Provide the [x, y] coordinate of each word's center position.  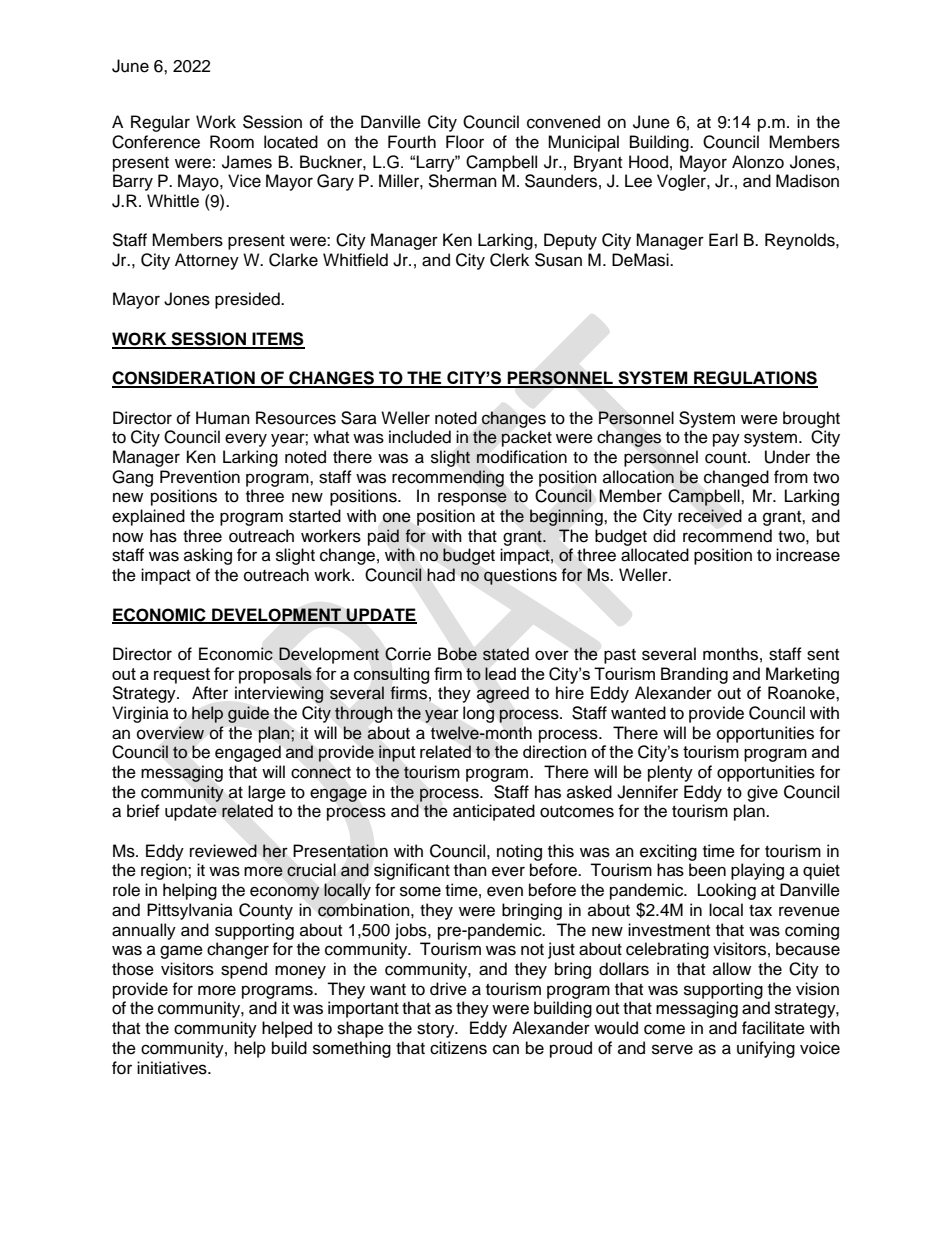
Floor [465, 142]
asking [208, 556]
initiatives [173, 1068]
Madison [807, 181]
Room [232, 142]
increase [808, 555]
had [441, 575]
